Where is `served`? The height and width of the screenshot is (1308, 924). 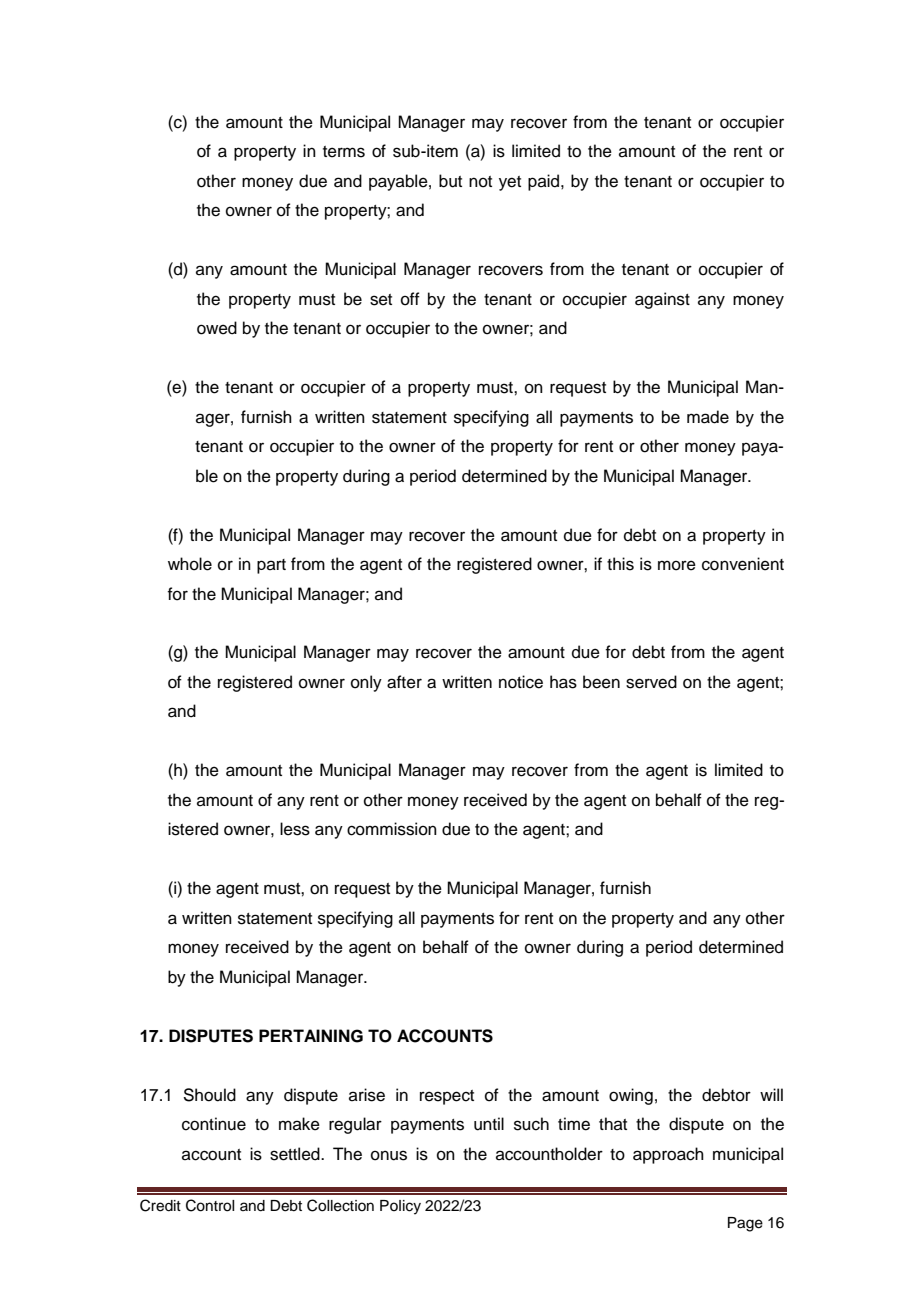
served is located at coordinates (651, 682).
